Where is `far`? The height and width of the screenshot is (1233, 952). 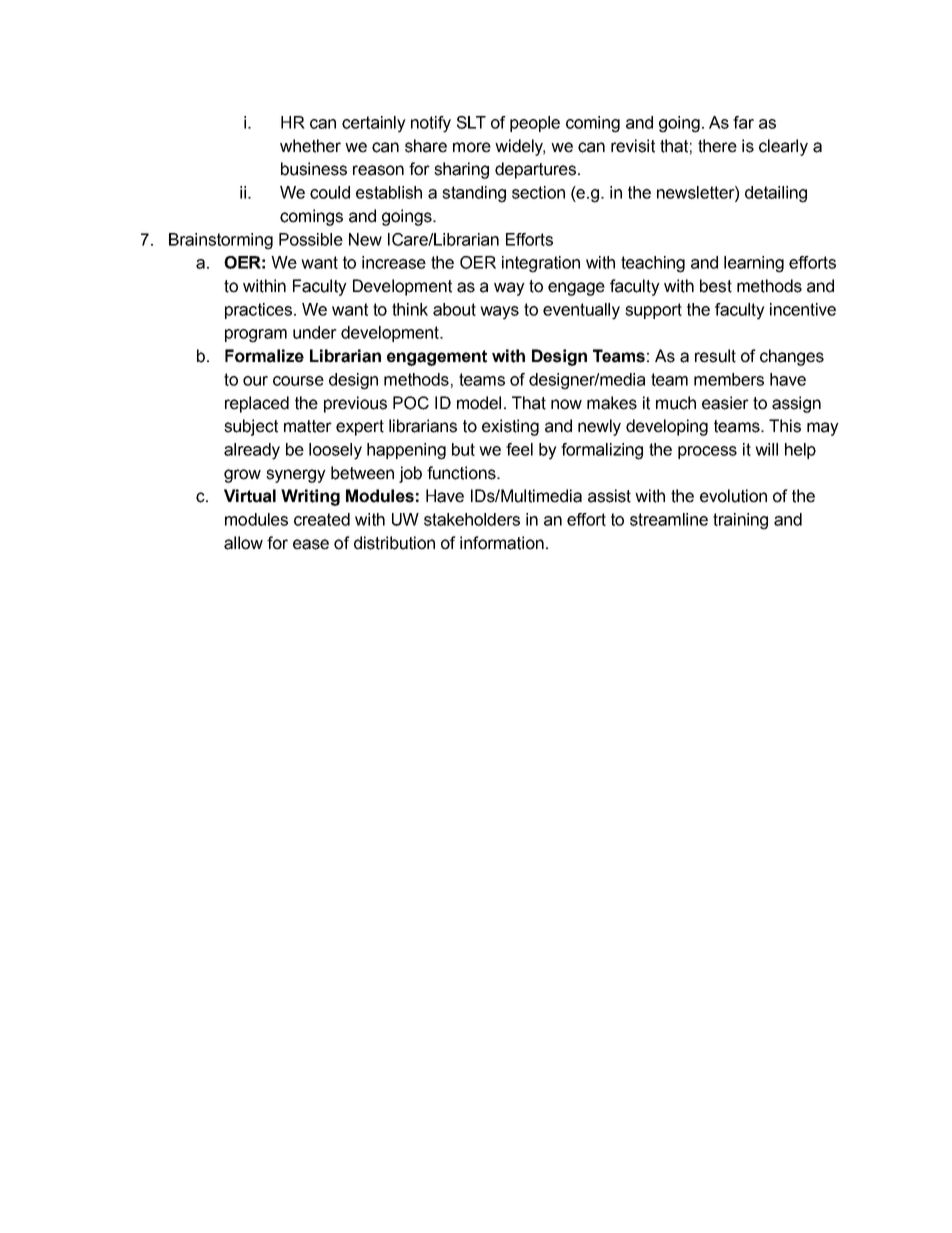 far is located at coordinates (743, 122).
